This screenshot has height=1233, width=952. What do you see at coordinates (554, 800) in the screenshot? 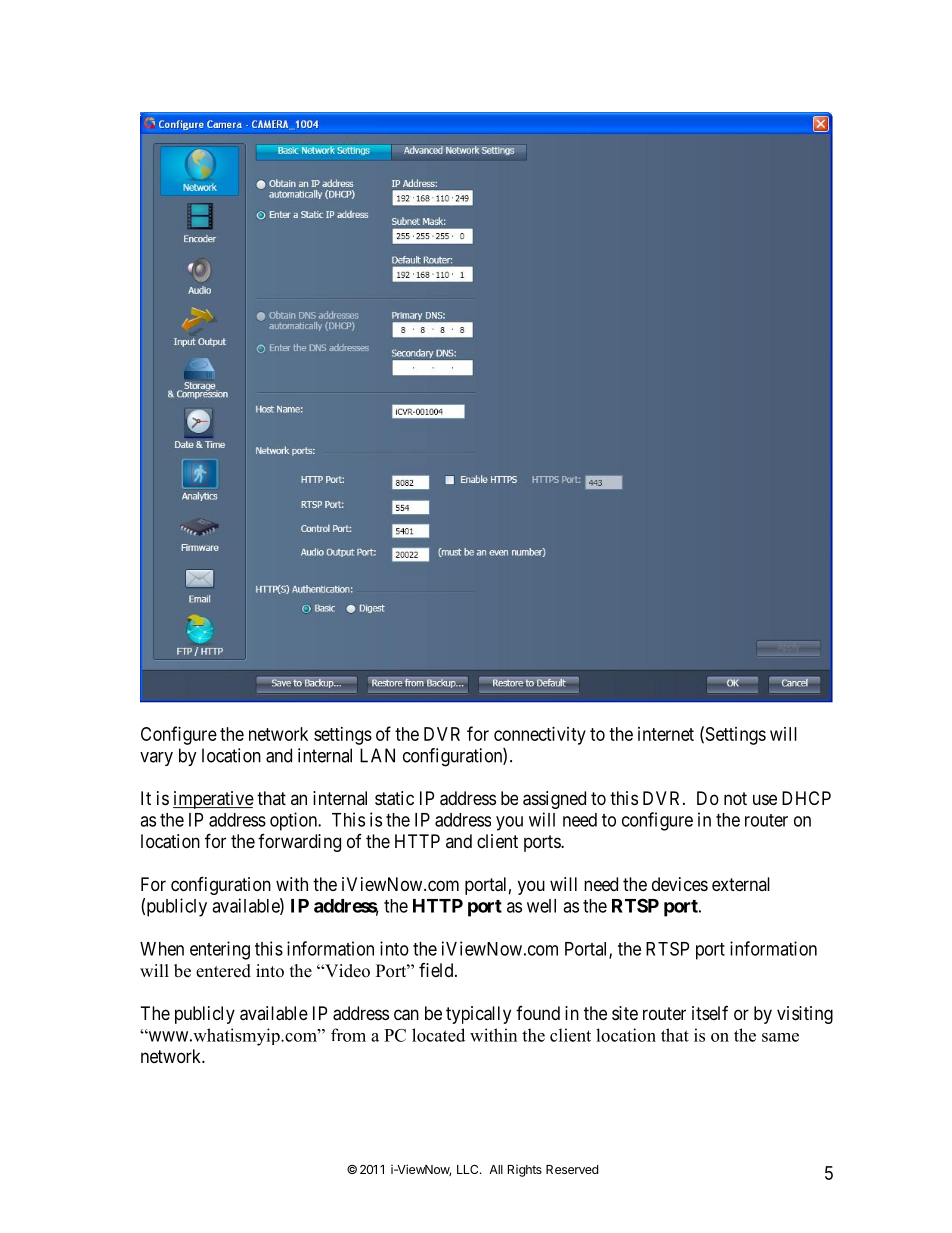
I see `assigned` at bounding box center [554, 800].
